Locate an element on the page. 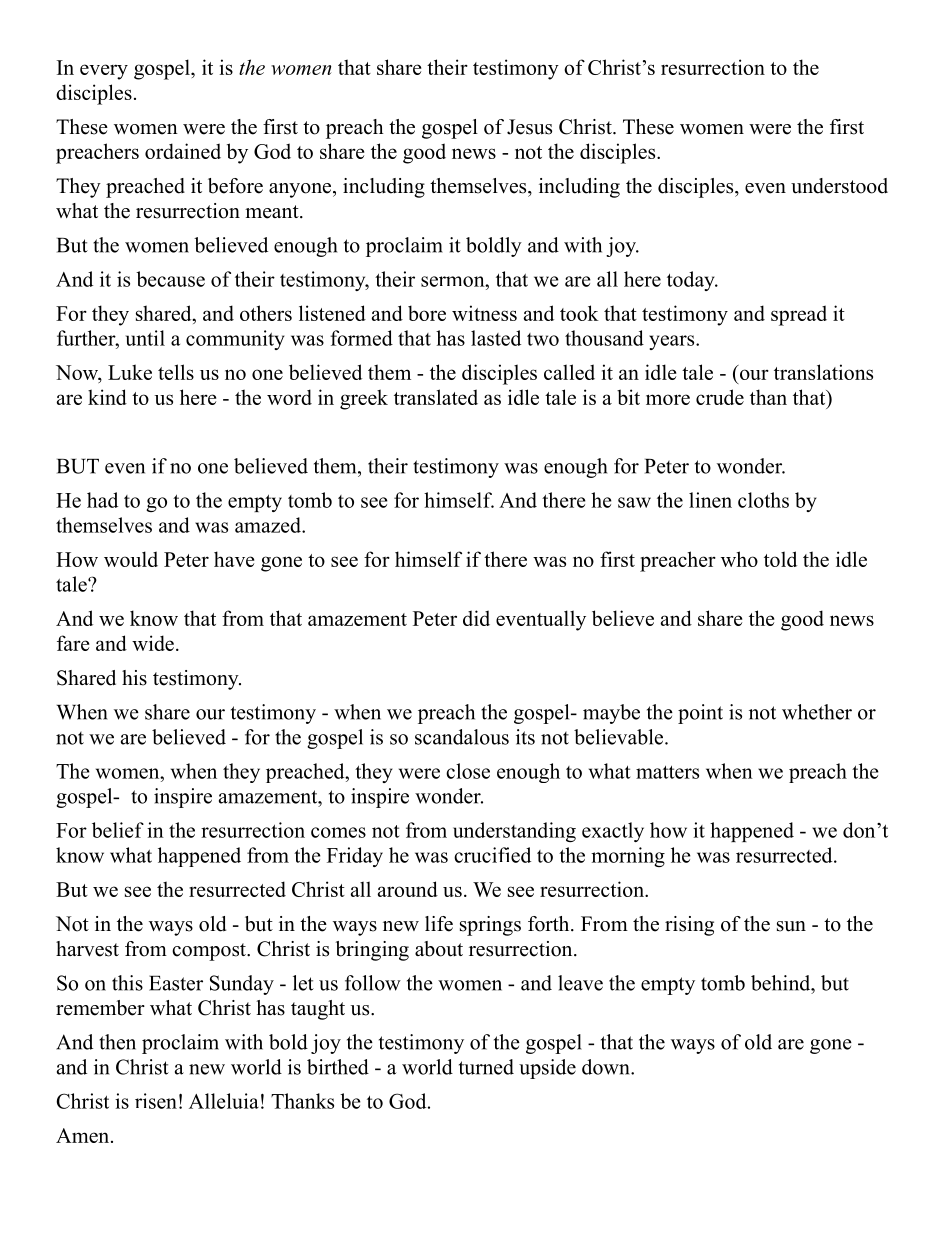  belief is located at coordinates (118, 830).
